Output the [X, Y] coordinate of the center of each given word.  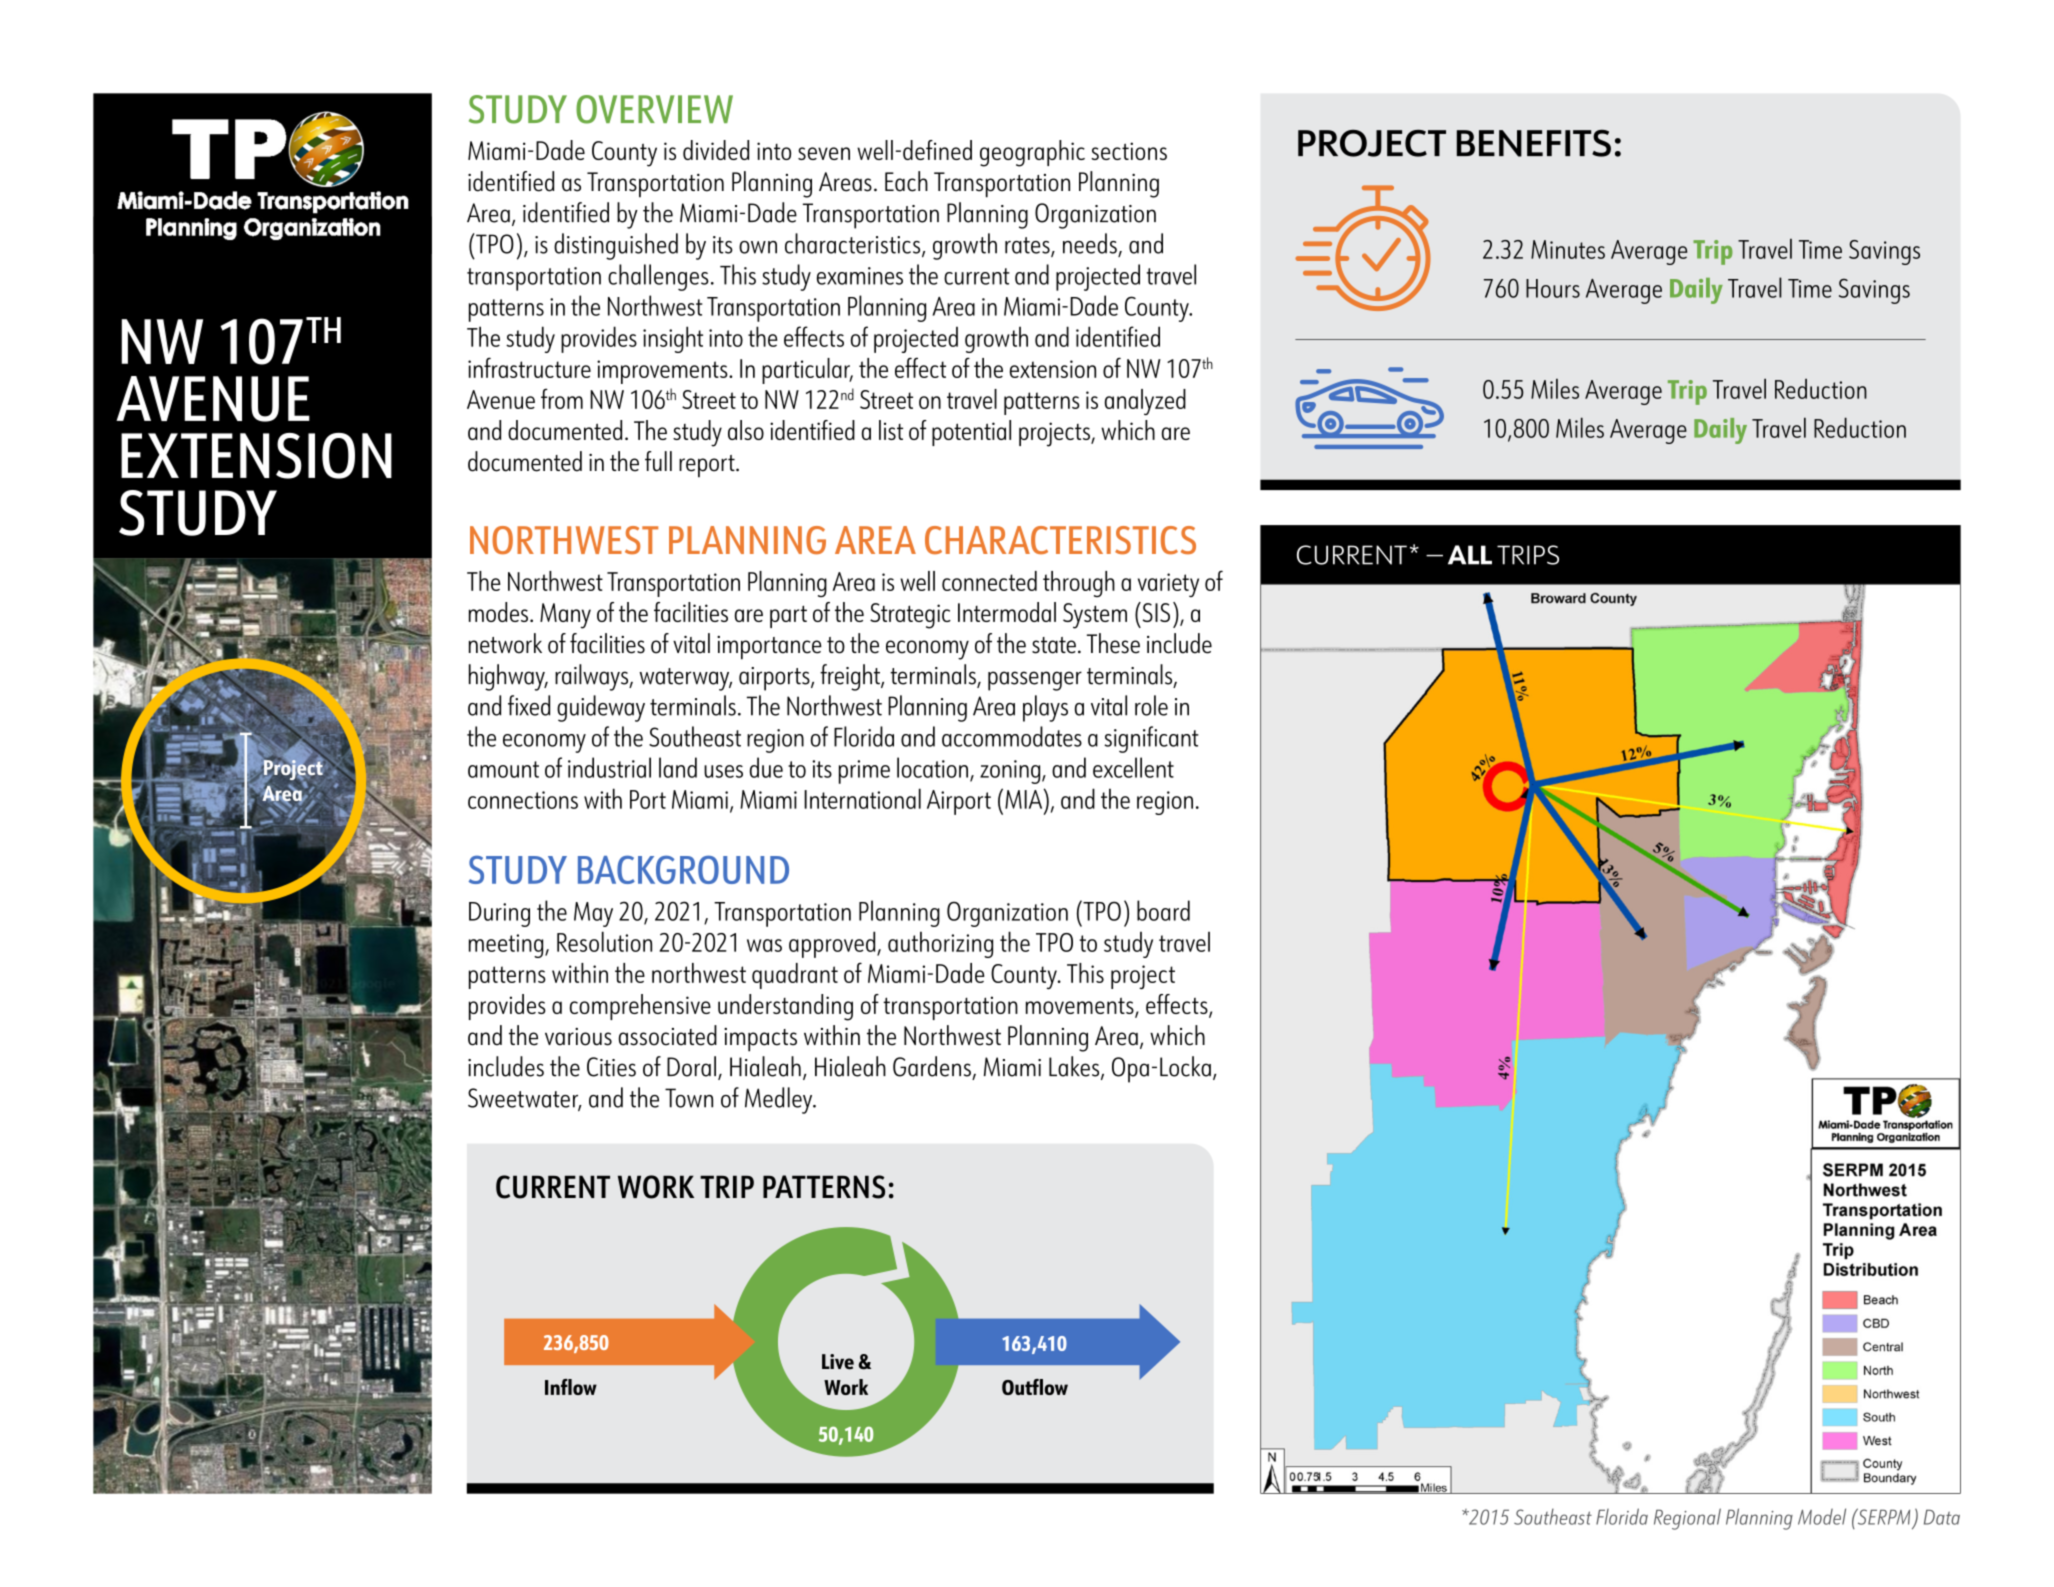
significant [1151, 739]
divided [716, 150]
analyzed [1145, 402]
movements [1081, 1007]
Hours [1553, 288]
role [1151, 705]
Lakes [1075, 1067]
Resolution [604, 941]
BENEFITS [1534, 143]
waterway [685, 679]
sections [1129, 151]
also [746, 430]
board [1163, 910]
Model [1822, 1516]
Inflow [571, 1387]
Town [689, 1098]
